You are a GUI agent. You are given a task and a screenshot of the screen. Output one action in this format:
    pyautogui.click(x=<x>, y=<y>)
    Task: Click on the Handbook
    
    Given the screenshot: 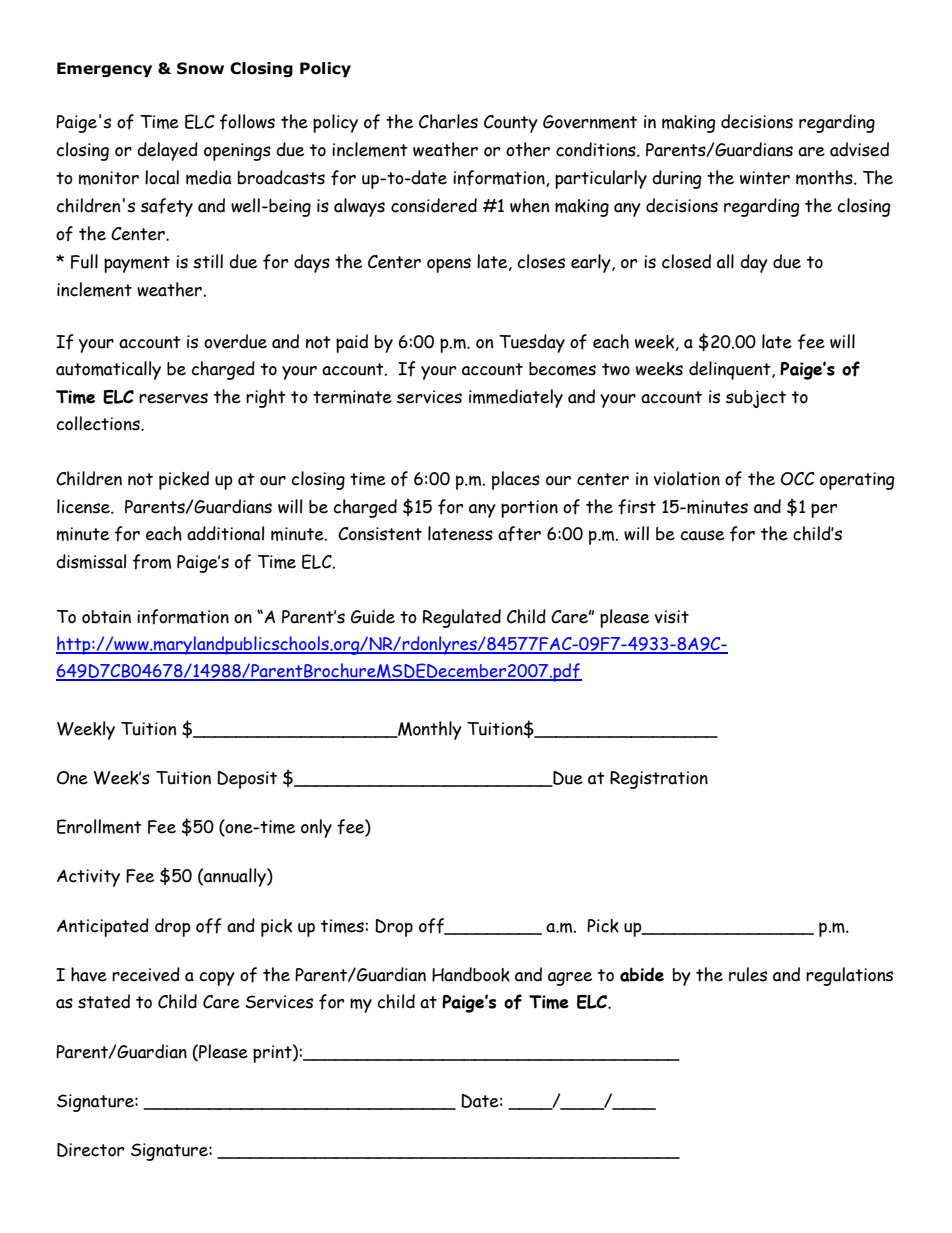 What is the action you would take?
    pyautogui.click(x=471, y=974)
